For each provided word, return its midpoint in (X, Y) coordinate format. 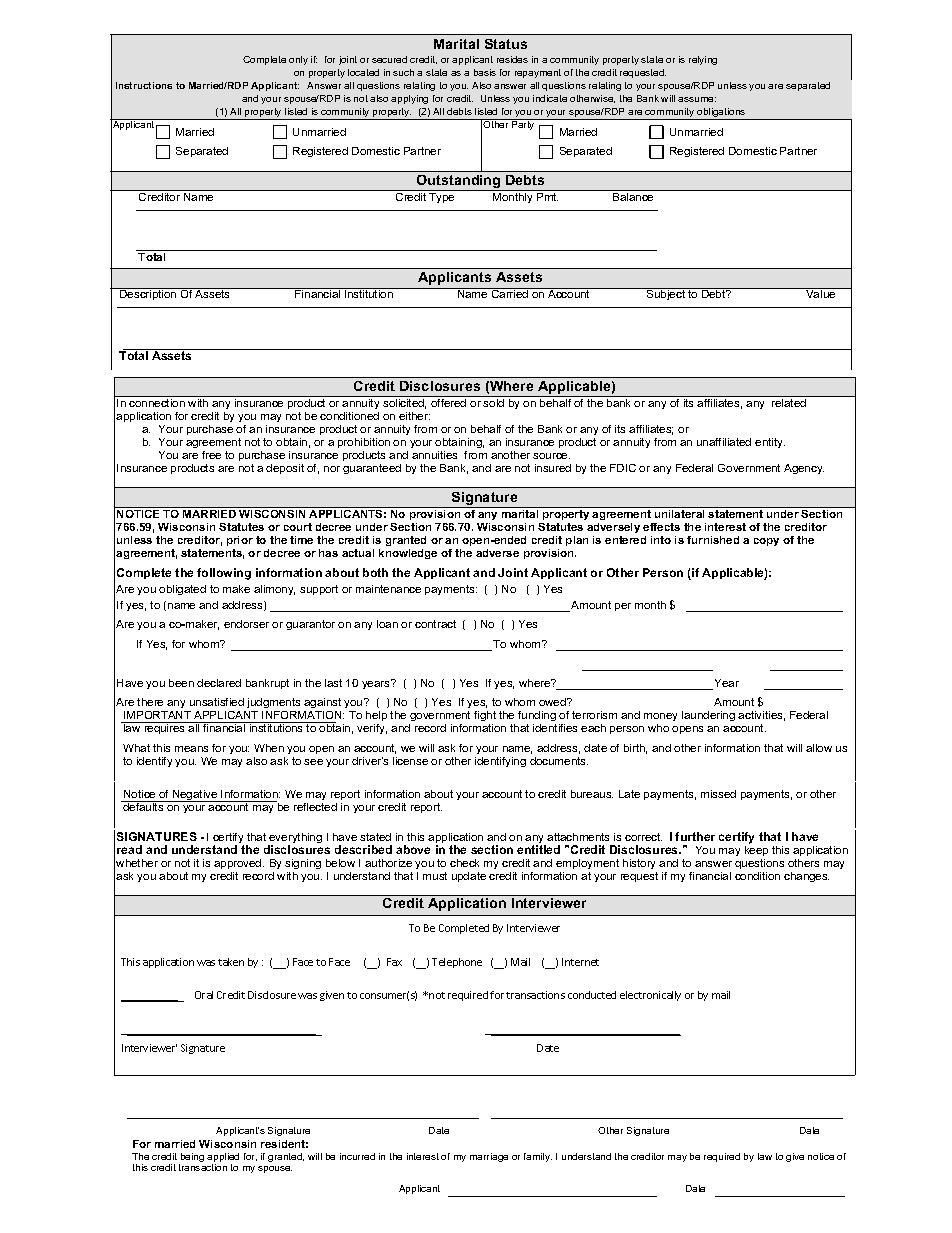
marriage (489, 1157)
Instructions (144, 85)
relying (703, 60)
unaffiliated (724, 442)
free (211, 455)
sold (494, 401)
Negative (195, 796)
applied (223, 1159)
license (410, 761)
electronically (650, 996)
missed (718, 794)
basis (485, 72)
